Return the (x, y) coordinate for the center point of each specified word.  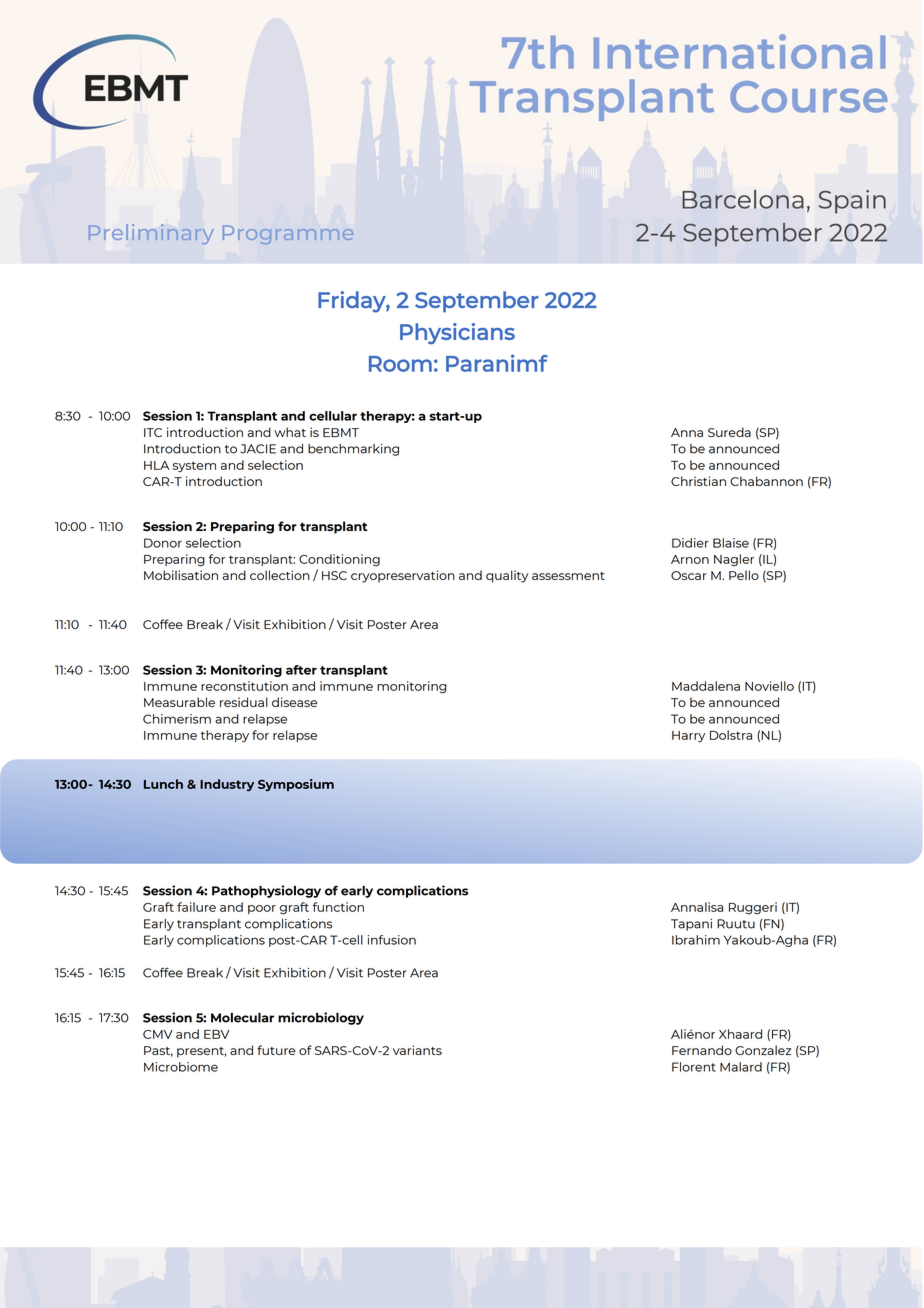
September (477, 302)
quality (507, 576)
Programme (288, 235)
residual (244, 702)
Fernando (702, 1050)
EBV (217, 1034)
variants (417, 1050)
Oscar (689, 575)
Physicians (457, 334)
